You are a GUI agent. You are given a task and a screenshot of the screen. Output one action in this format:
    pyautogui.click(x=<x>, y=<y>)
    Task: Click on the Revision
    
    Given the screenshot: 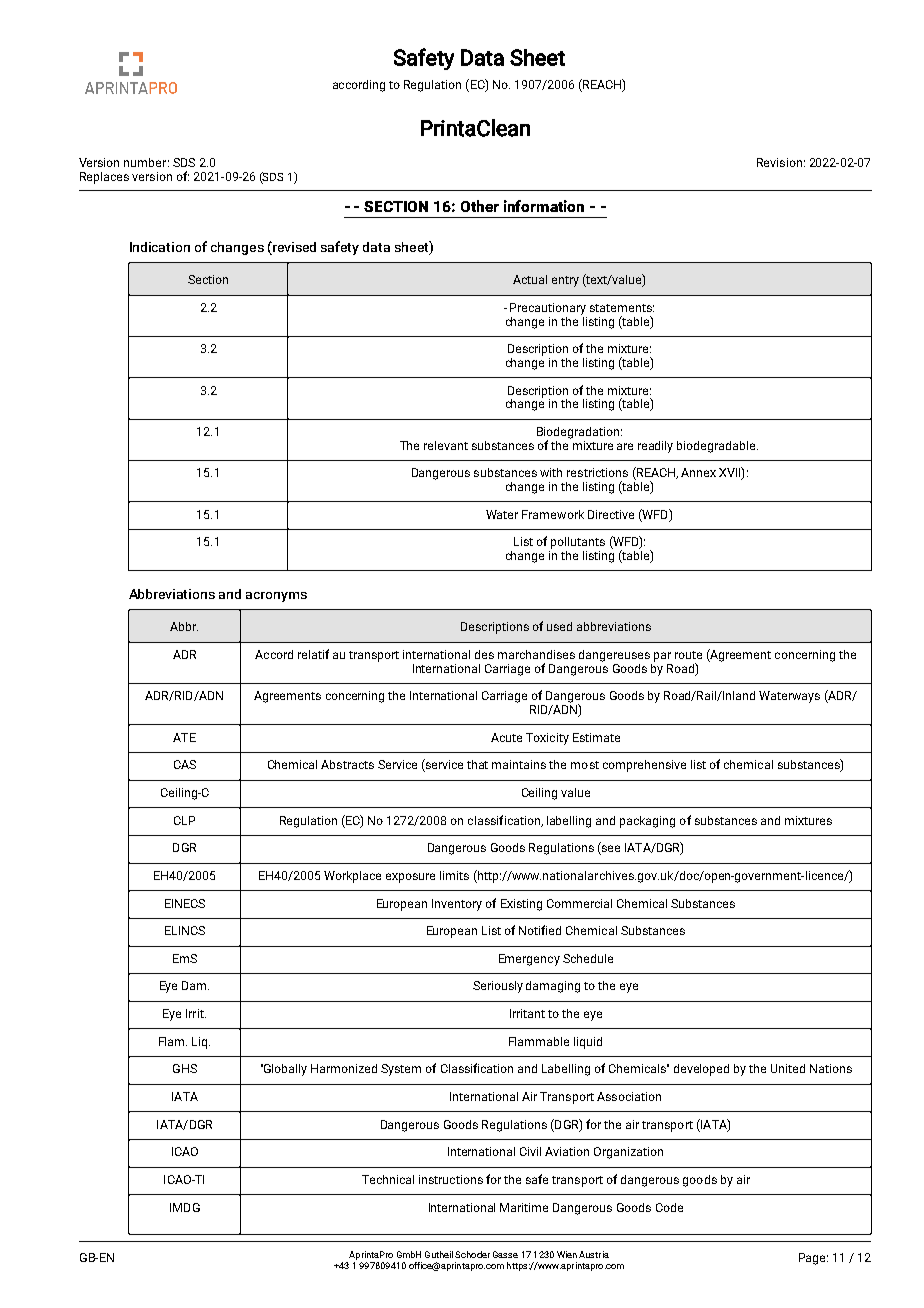 What is the action you would take?
    pyautogui.click(x=779, y=162)
